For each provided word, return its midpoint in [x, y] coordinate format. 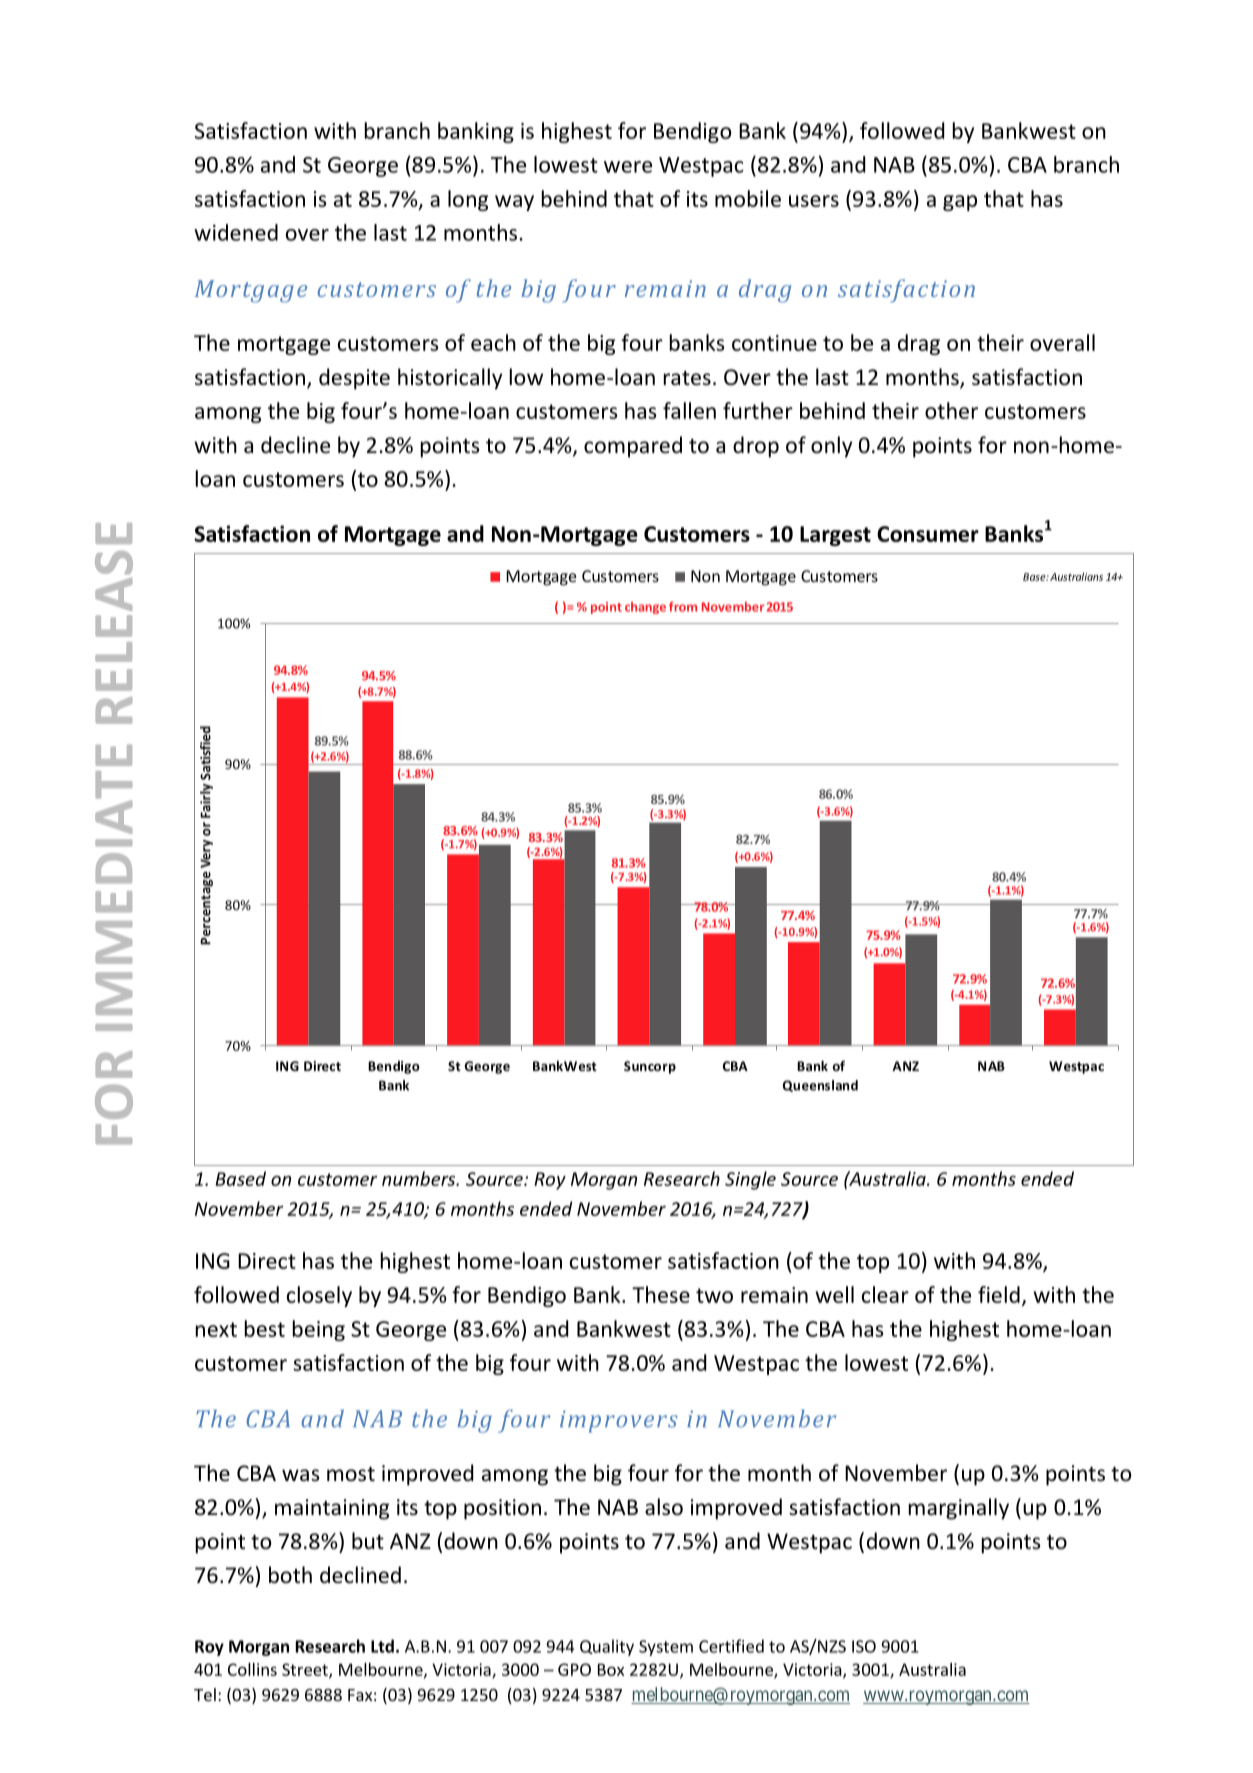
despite [354, 379]
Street [306, 1670]
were [628, 167]
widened [236, 232]
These [661, 1294]
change [645, 608]
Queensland [820, 1086]
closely [319, 1296]
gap [960, 203]
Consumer [928, 534]
